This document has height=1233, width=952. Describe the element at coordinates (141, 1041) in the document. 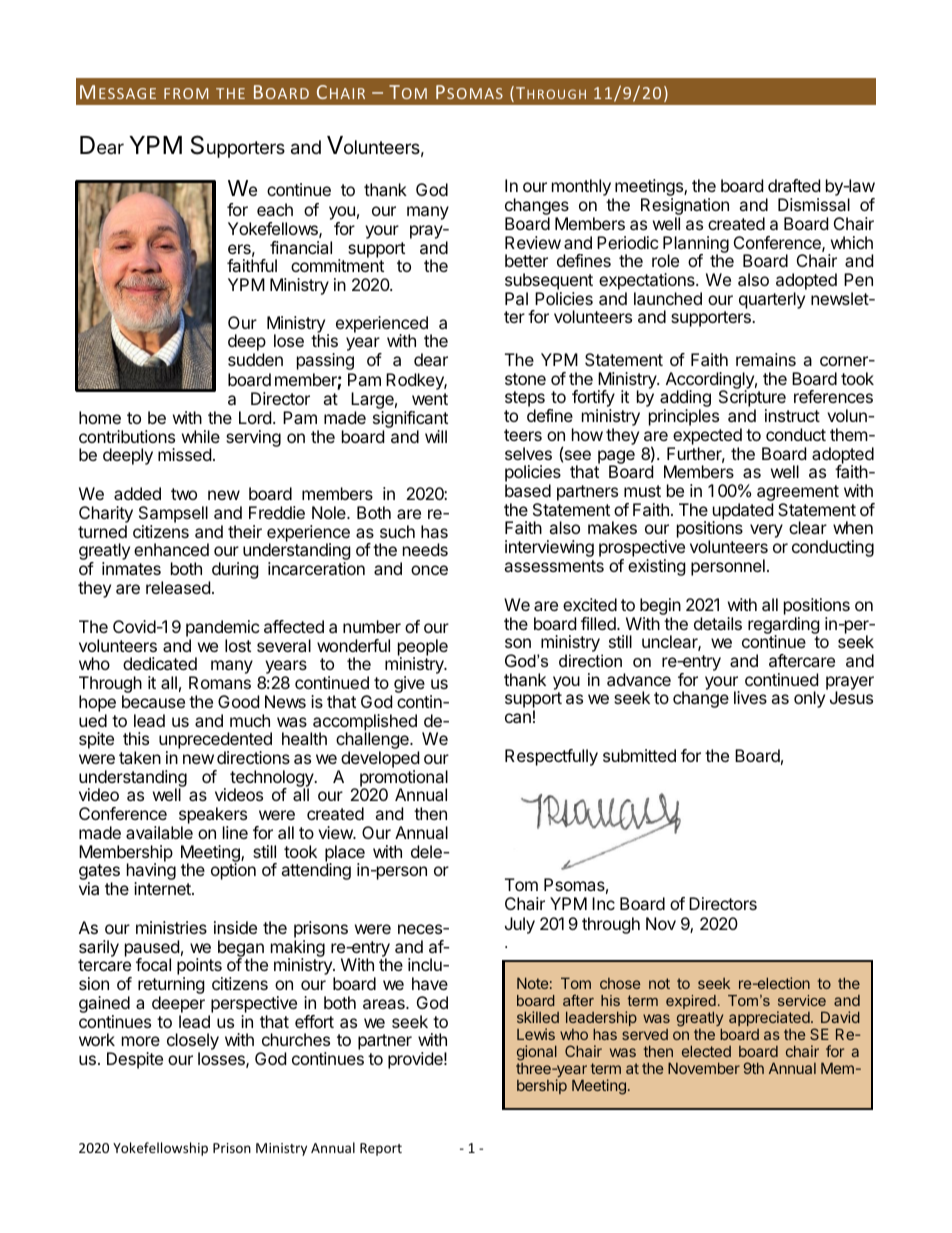

I see `more` at that location.
